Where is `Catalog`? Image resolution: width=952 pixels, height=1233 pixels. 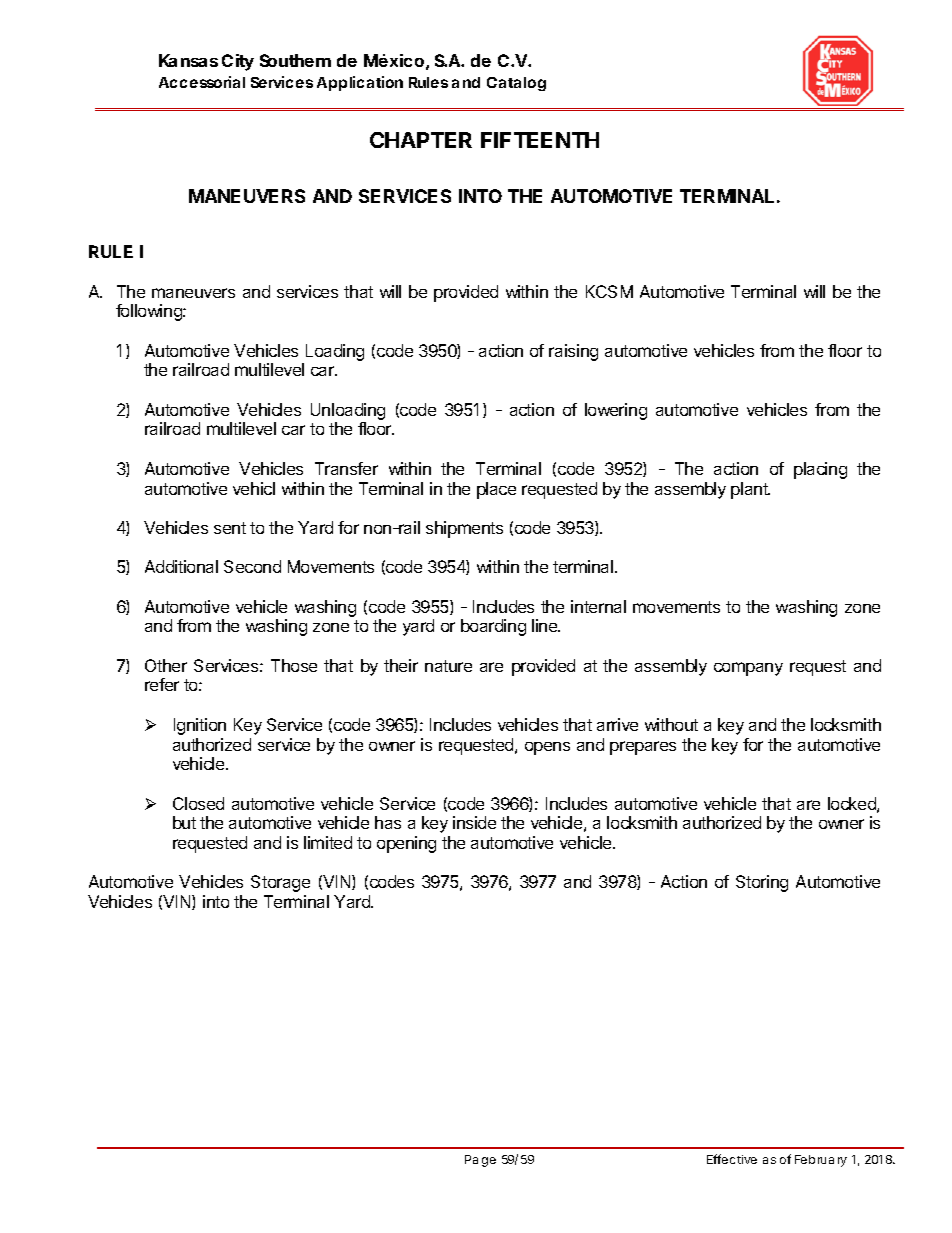 Catalog is located at coordinates (516, 84).
